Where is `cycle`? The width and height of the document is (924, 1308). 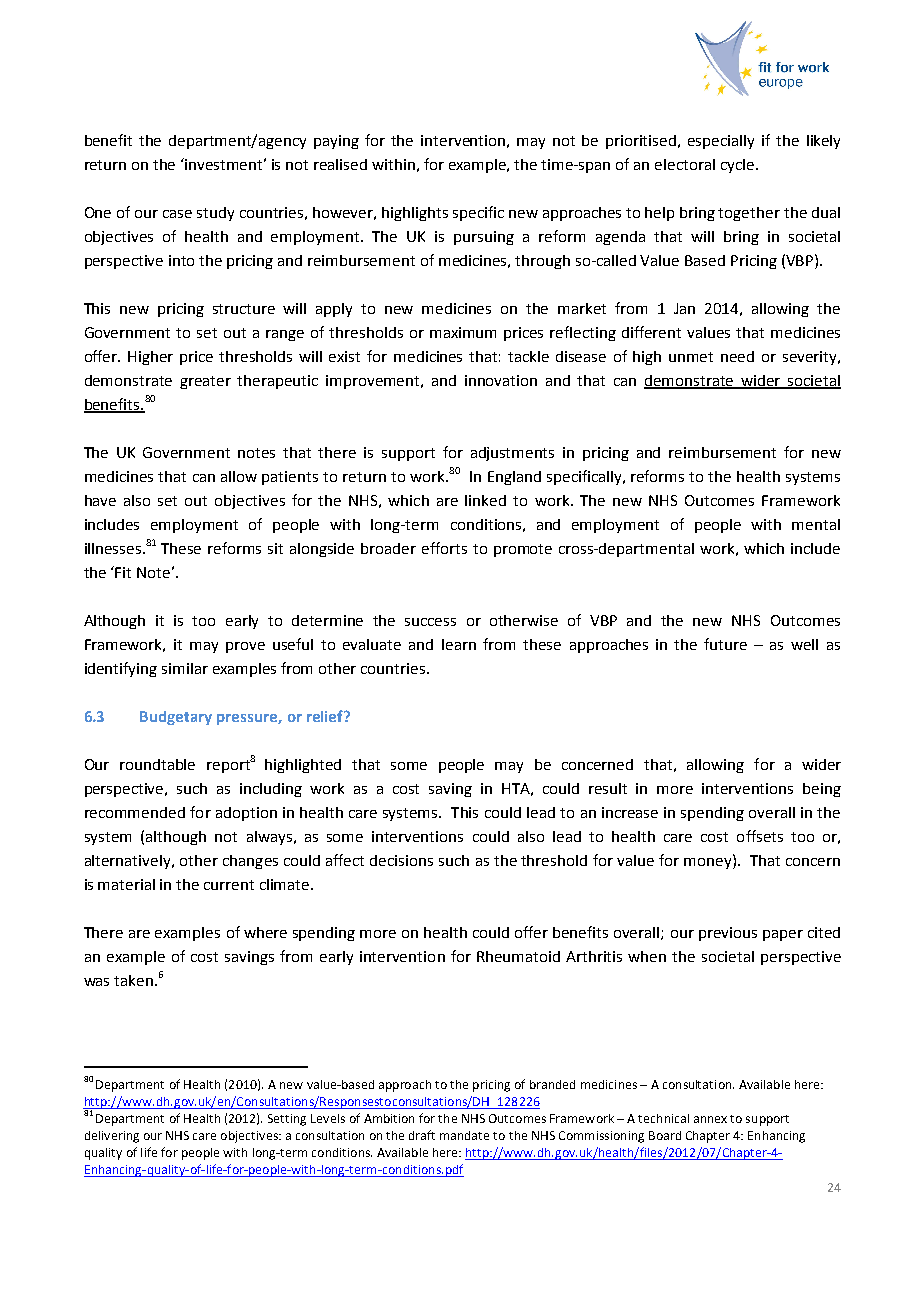
cycle is located at coordinates (737, 166).
